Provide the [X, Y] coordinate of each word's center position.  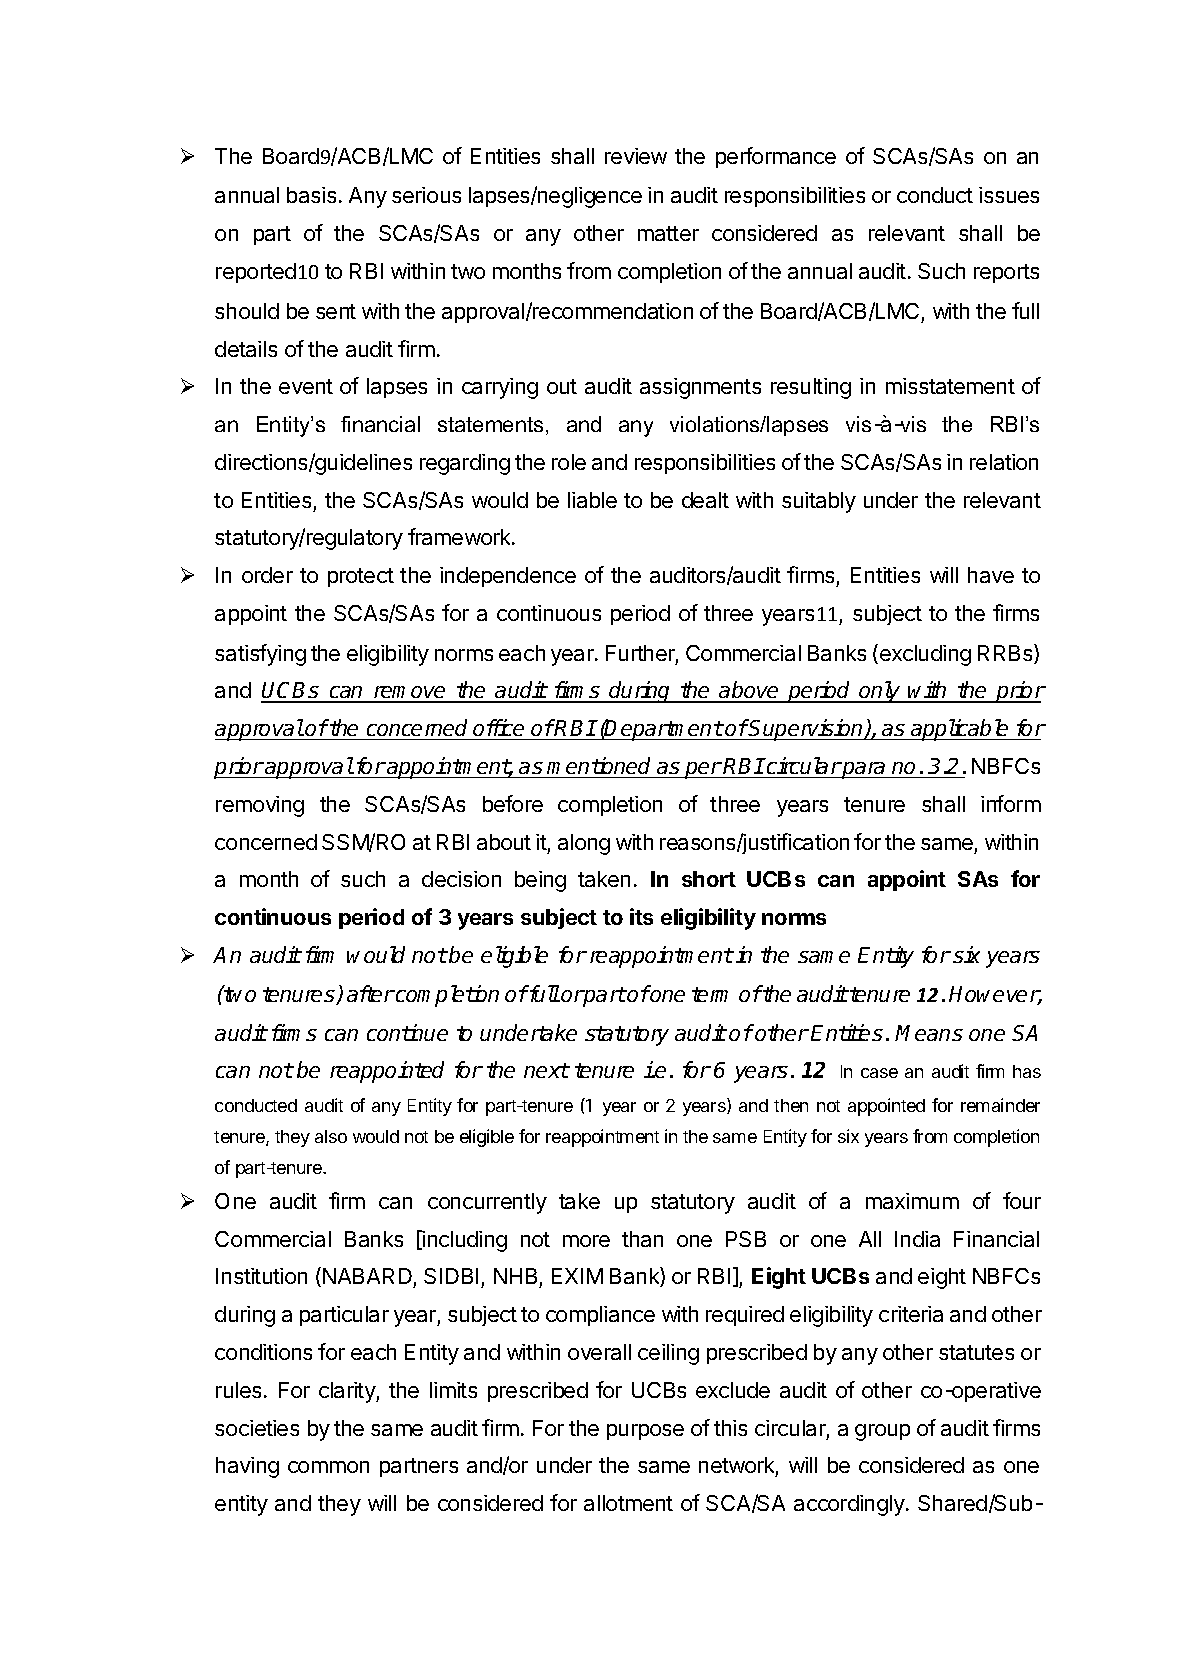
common [328, 1467]
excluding [924, 655]
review [636, 156]
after [371, 993]
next [546, 1070]
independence [508, 577]
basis [311, 195]
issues [1009, 195]
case [879, 1073]
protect [361, 577]
